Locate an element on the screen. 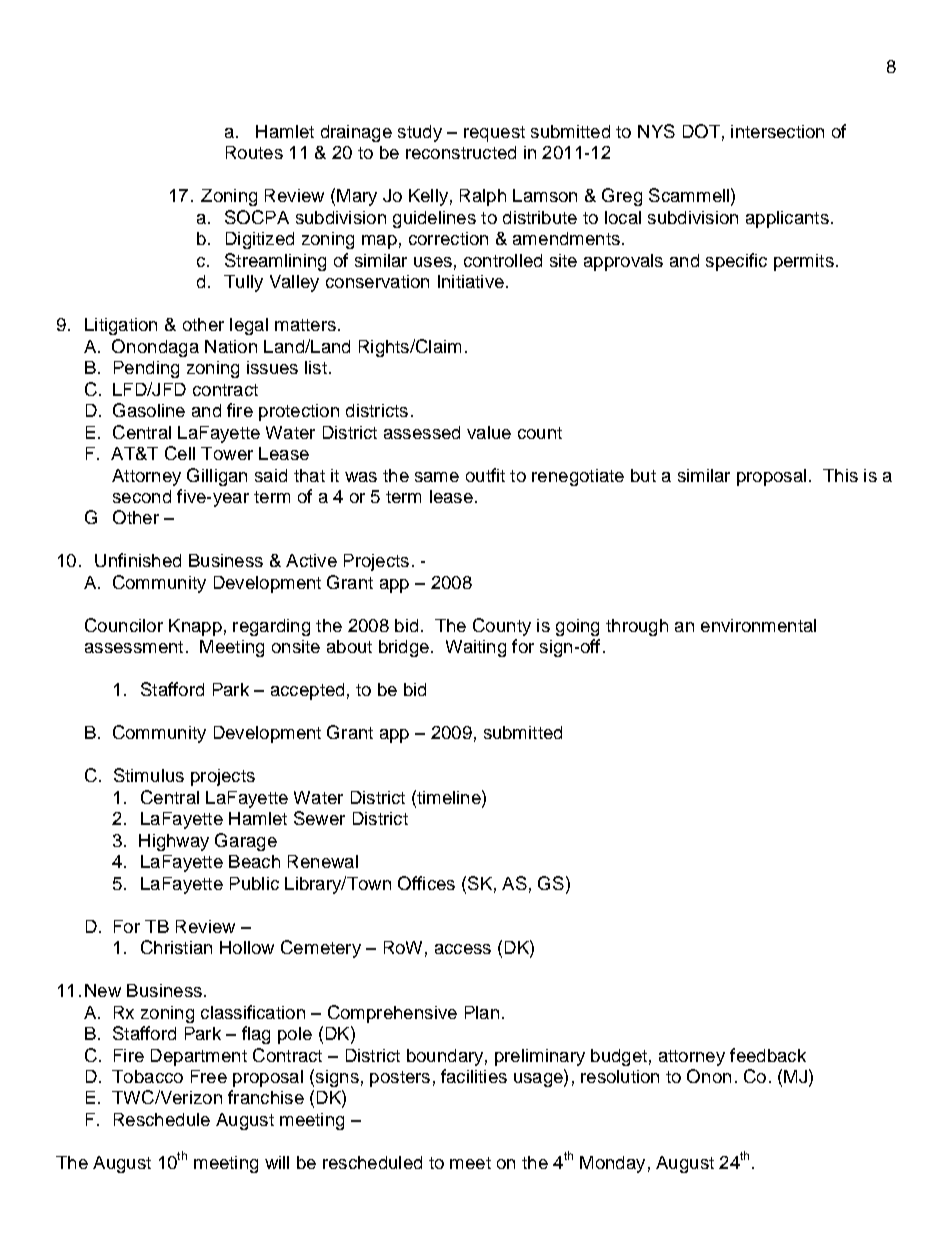 This screenshot has width=952, height=1233. environmental is located at coordinates (758, 625).
